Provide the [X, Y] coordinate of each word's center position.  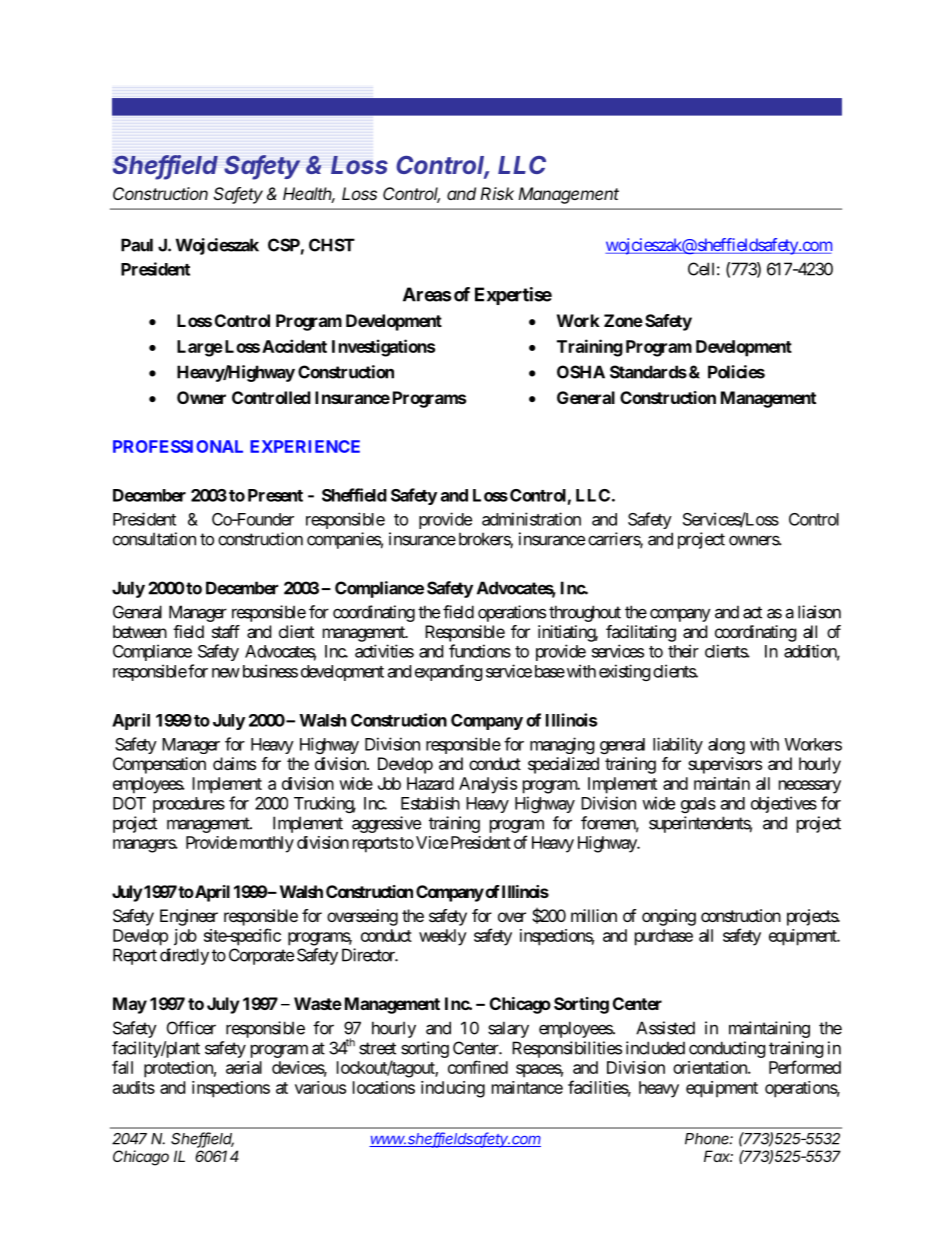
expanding [449, 672]
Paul [137, 245]
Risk [497, 193]
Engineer [189, 917]
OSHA [581, 372]
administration [531, 519]
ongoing [669, 917]
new [226, 673]
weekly [443, 937]
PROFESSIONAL [178, 446]
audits [134, 1087]
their [683, 651]
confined [478, 1067]
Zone [623, 320]
